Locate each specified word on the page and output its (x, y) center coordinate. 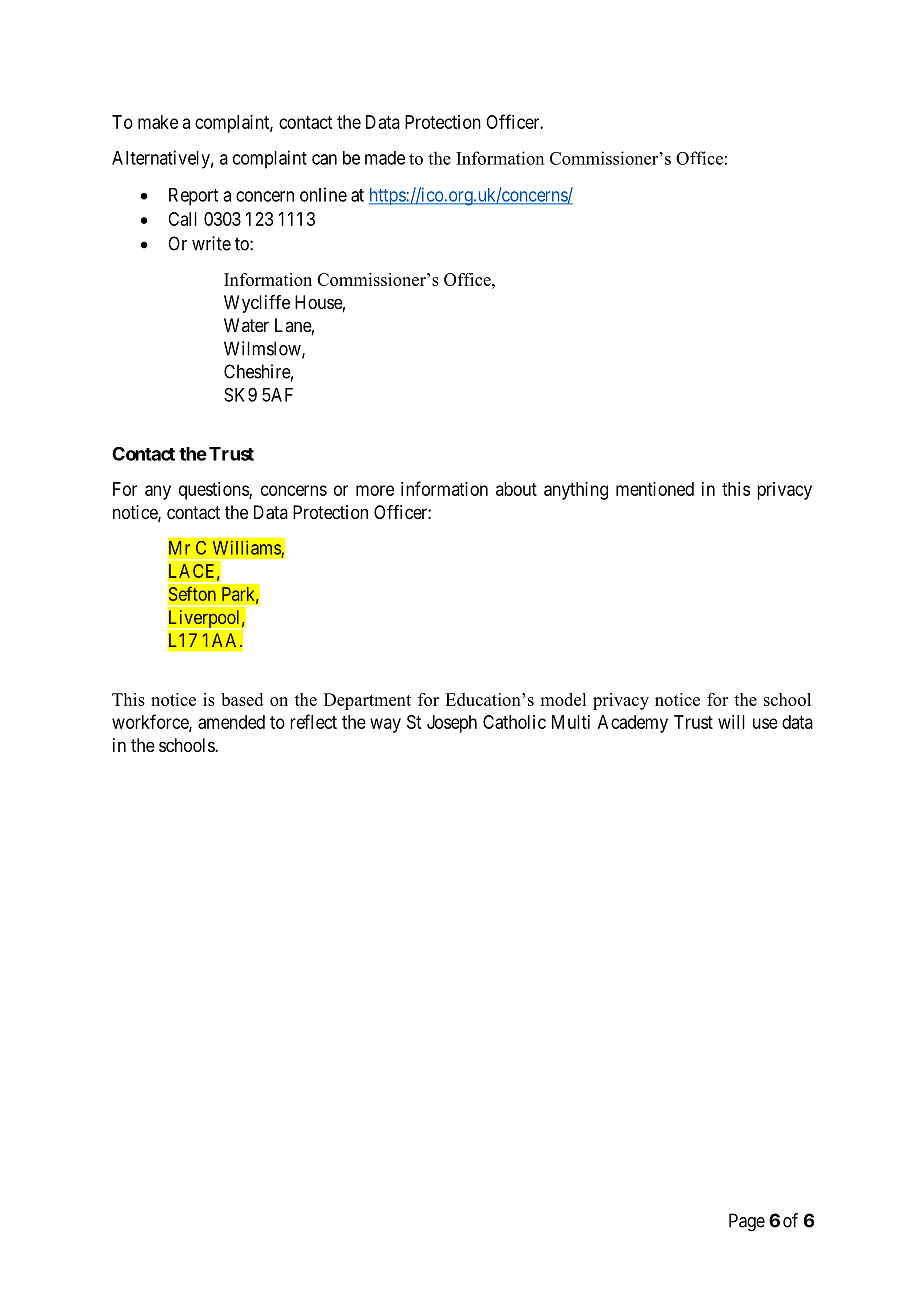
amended (231, 722)
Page (747, 1222)
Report (193, 197)
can (324, 159)
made (385, 158)
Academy (633, 724)
